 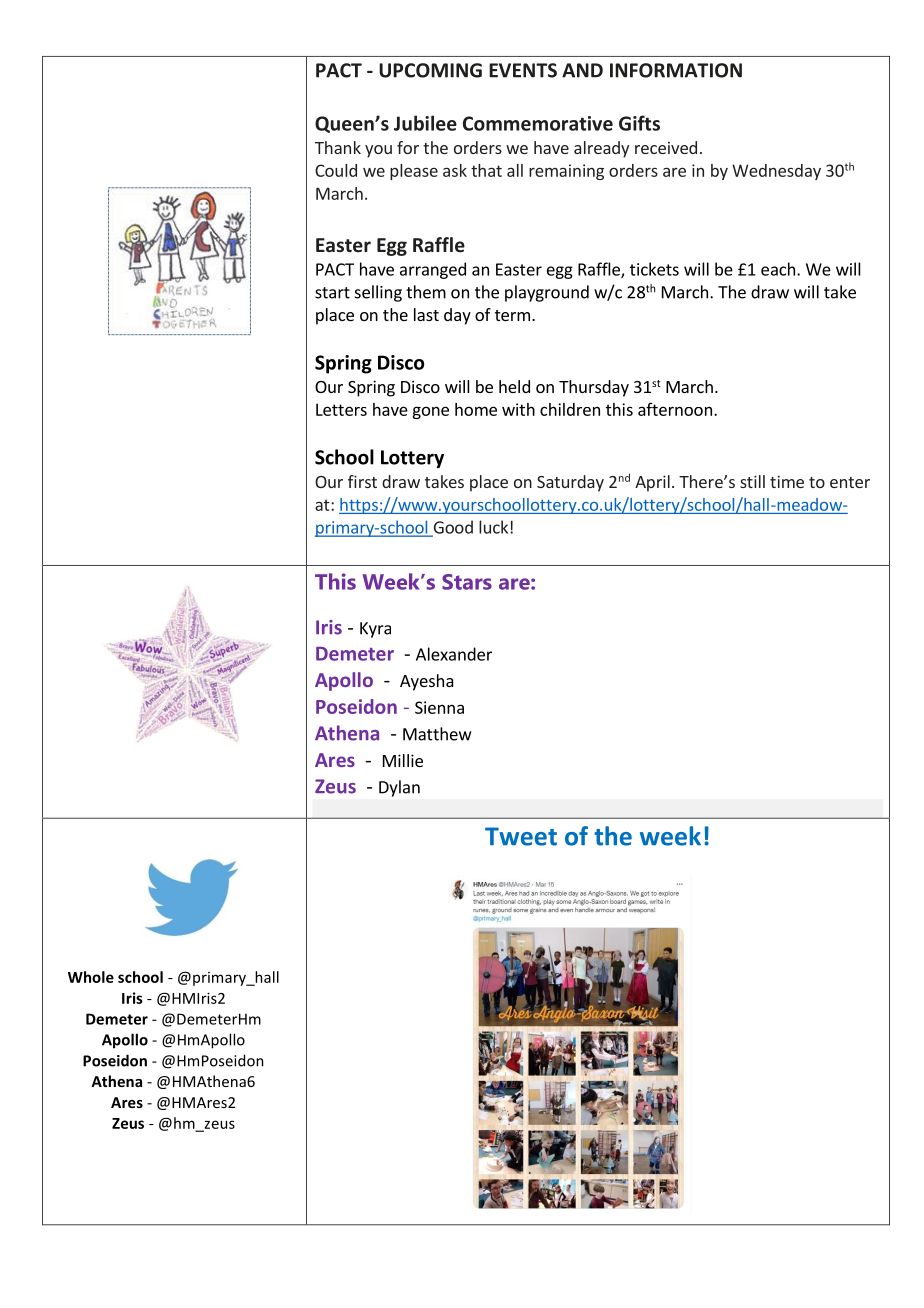 What do you see at coordinates (362, 481) in the page?
I see `first` at bounding box center [362, 481].
